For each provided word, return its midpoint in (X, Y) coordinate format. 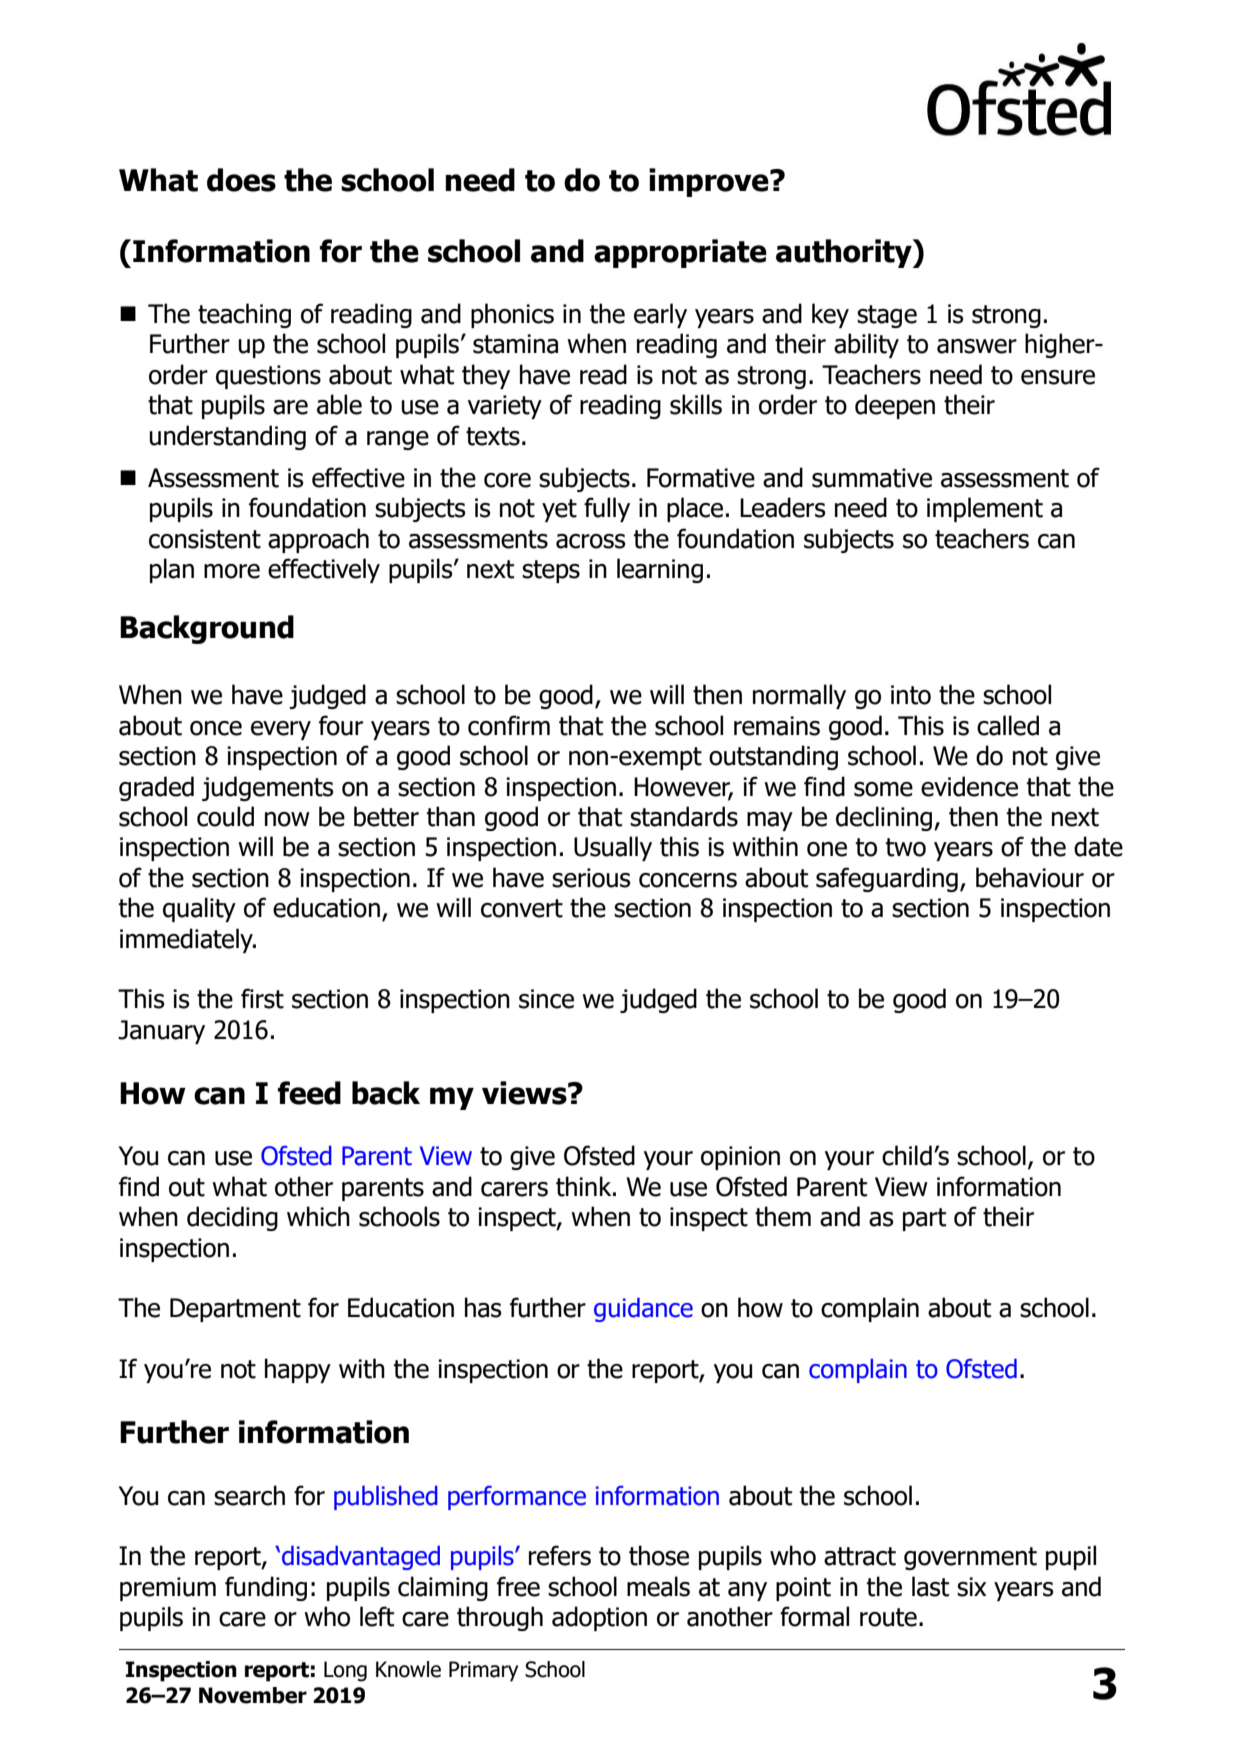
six (971, 1587)
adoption (599, 1618)
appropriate (680, 253)
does (241, 180)
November (253, 1695)
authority (845, 253)
